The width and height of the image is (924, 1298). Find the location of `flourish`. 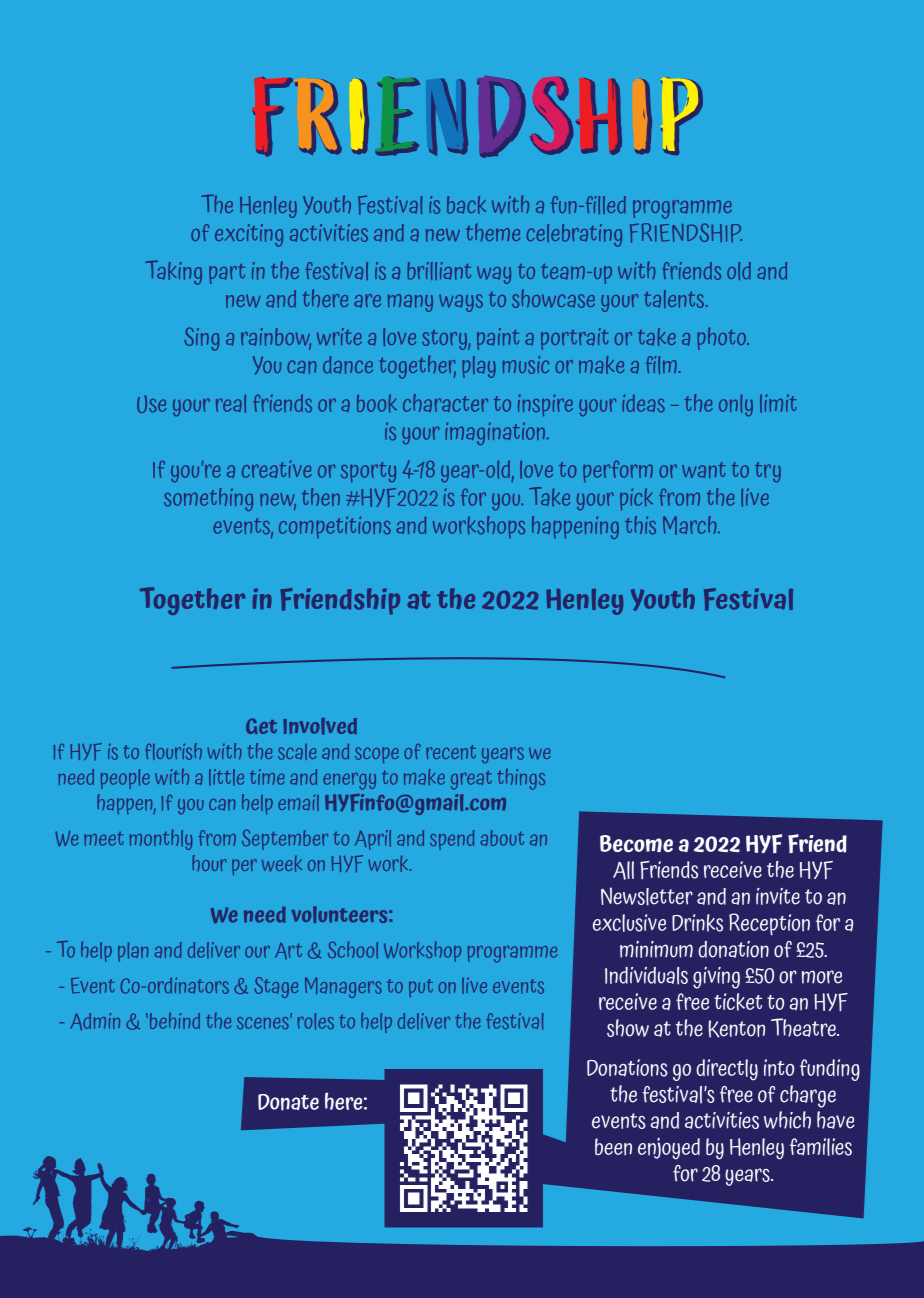

flourish is located at coordinates (173, 751).
